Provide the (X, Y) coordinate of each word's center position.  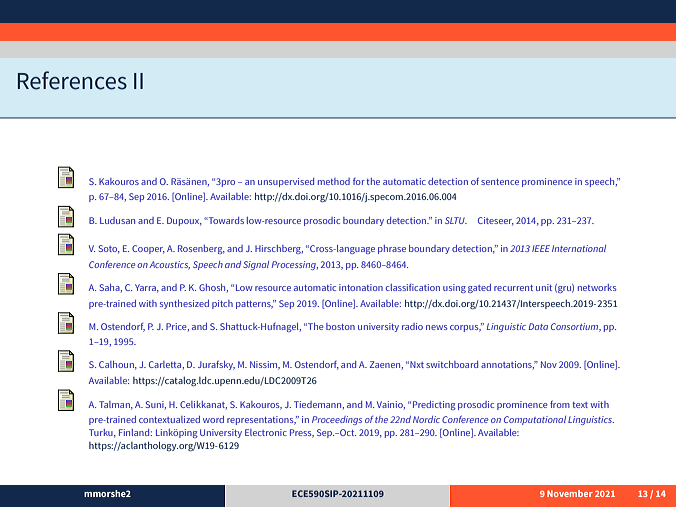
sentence (500, 182)
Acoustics (169, 265)
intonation (361, 287)
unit (544, 287)
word (213, 419)
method (334, 181)
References (72, 80)
